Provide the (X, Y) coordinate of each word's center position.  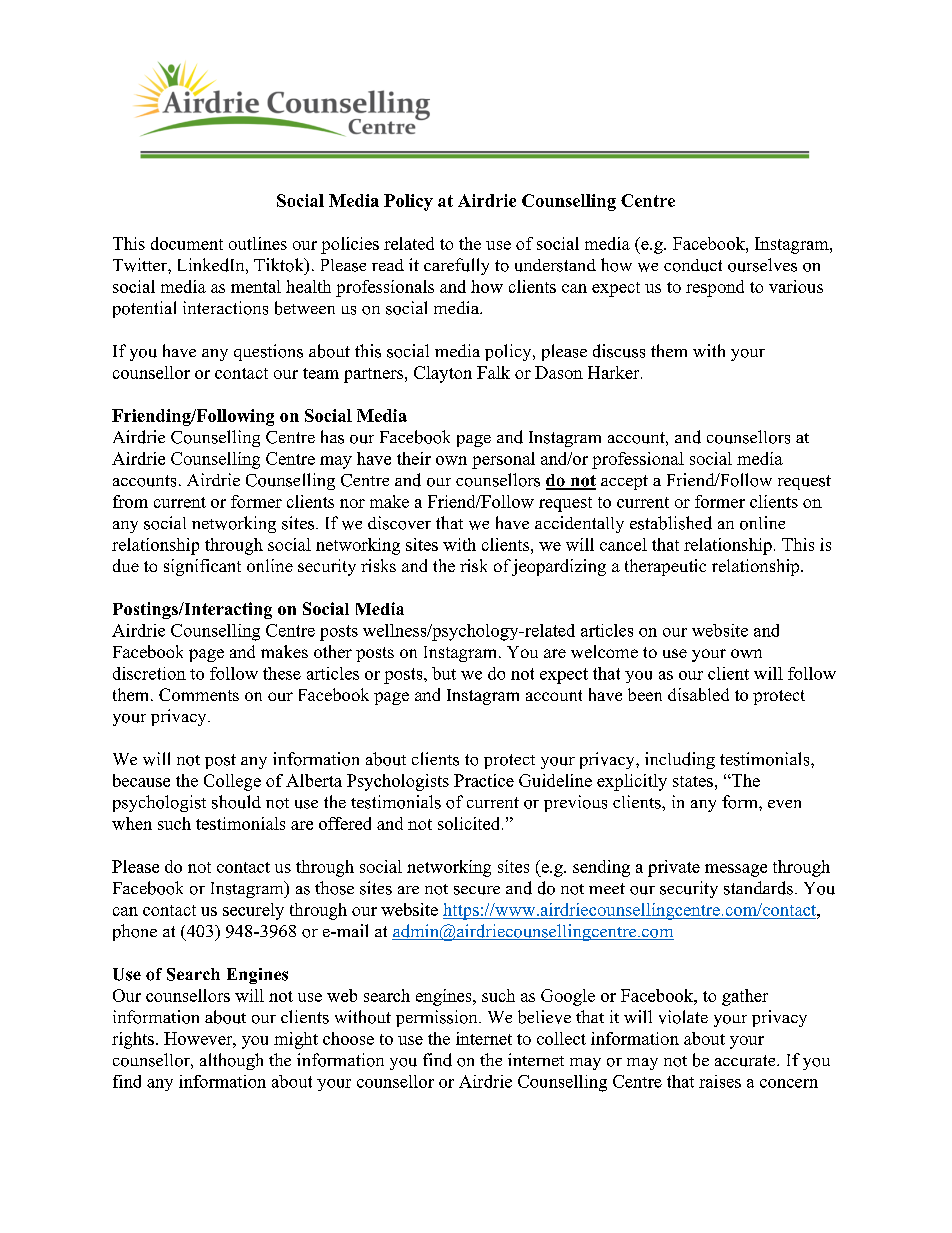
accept (624, 482)
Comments (199, 694)
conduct (693, 265)
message (736, 870)
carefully (456, 266)
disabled (698, 694)
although (231, 1061)
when (132, 823)
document (187, 243)
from (130, 501)
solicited (470, 823)
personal (503, 460)
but (444, 673)
